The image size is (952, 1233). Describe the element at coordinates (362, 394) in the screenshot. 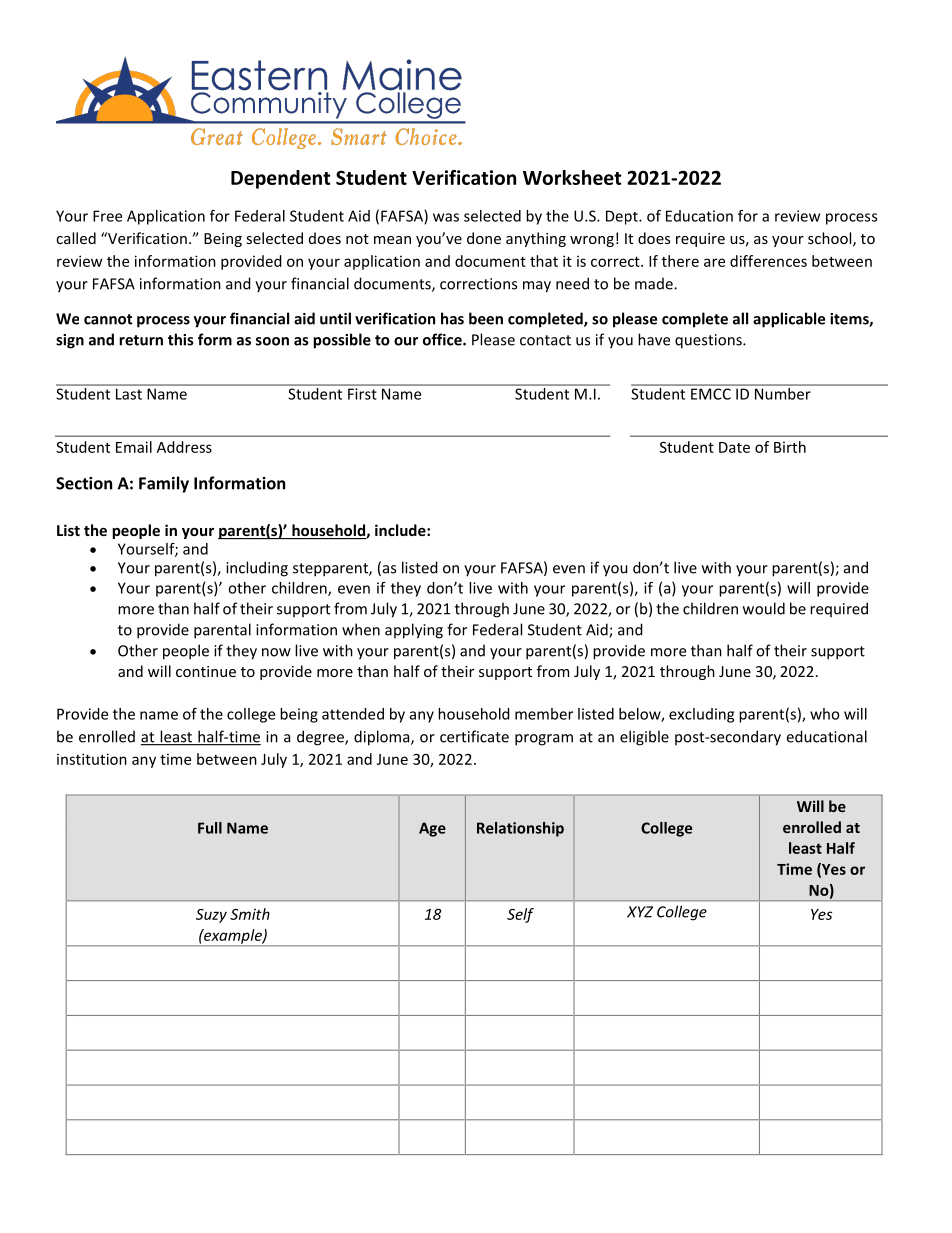

I see `First` at that location.
